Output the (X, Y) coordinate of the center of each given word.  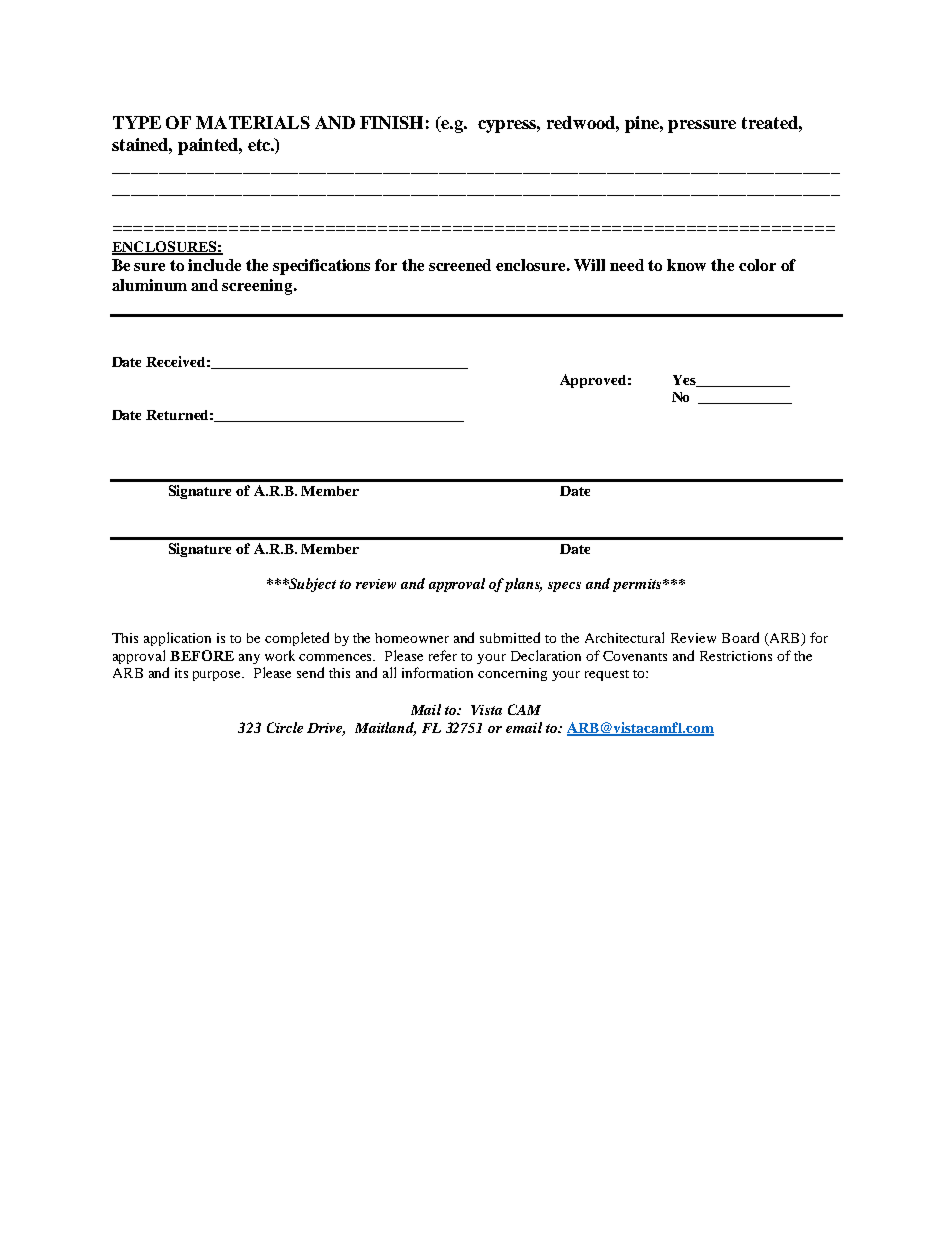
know (686, 265)
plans (523, 585)
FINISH (391, 122)
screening (258, 287)
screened (460, 265)
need (627, 265)
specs (564, 587)
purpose (218, 676)
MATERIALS (253, 122)
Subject (311, 585)
